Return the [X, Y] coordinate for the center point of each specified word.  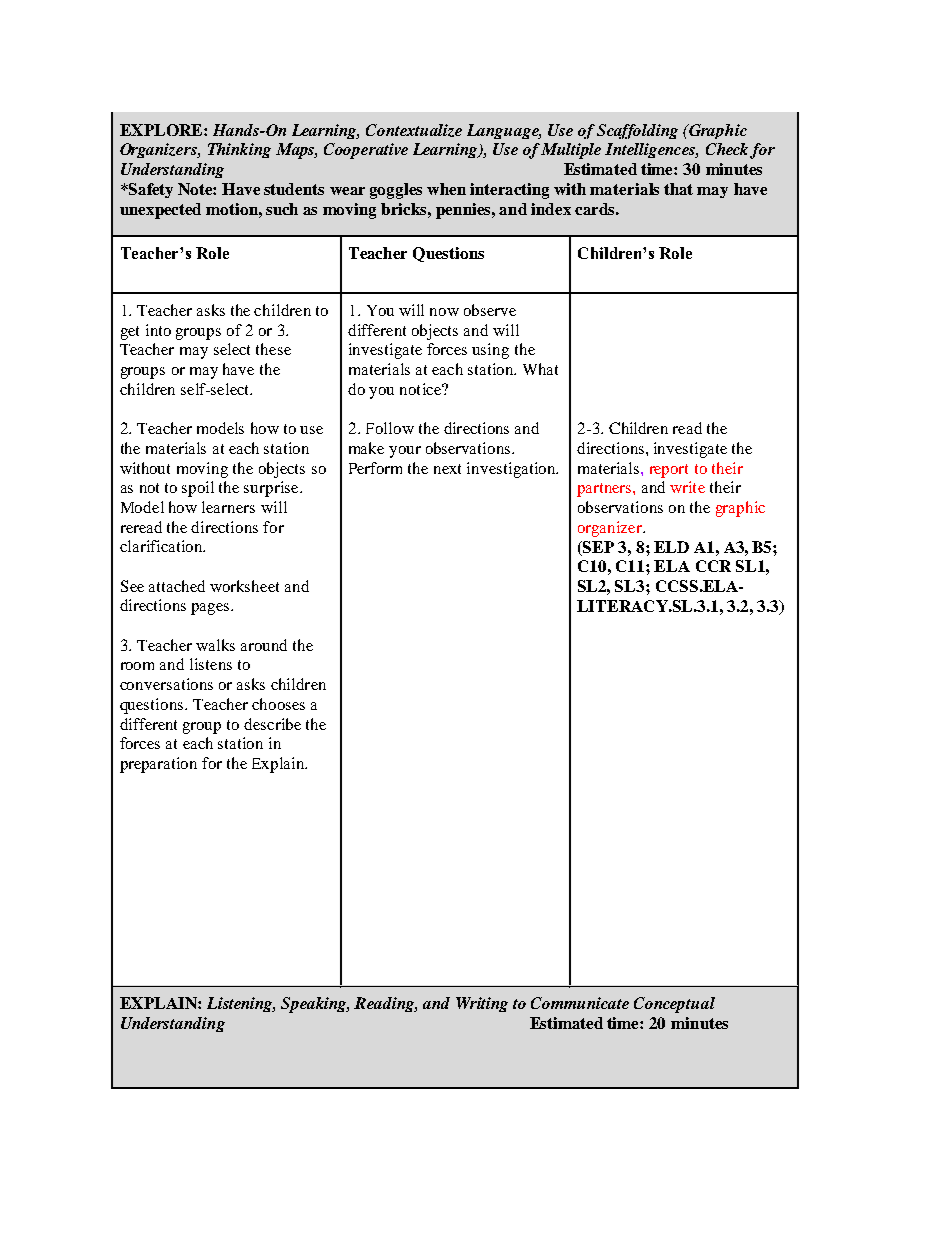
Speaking [315, 1005]
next [447, 469]
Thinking [239, 150]
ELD [671, 547]
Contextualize [414, 130]
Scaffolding [637, 131]
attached [177, 586]
